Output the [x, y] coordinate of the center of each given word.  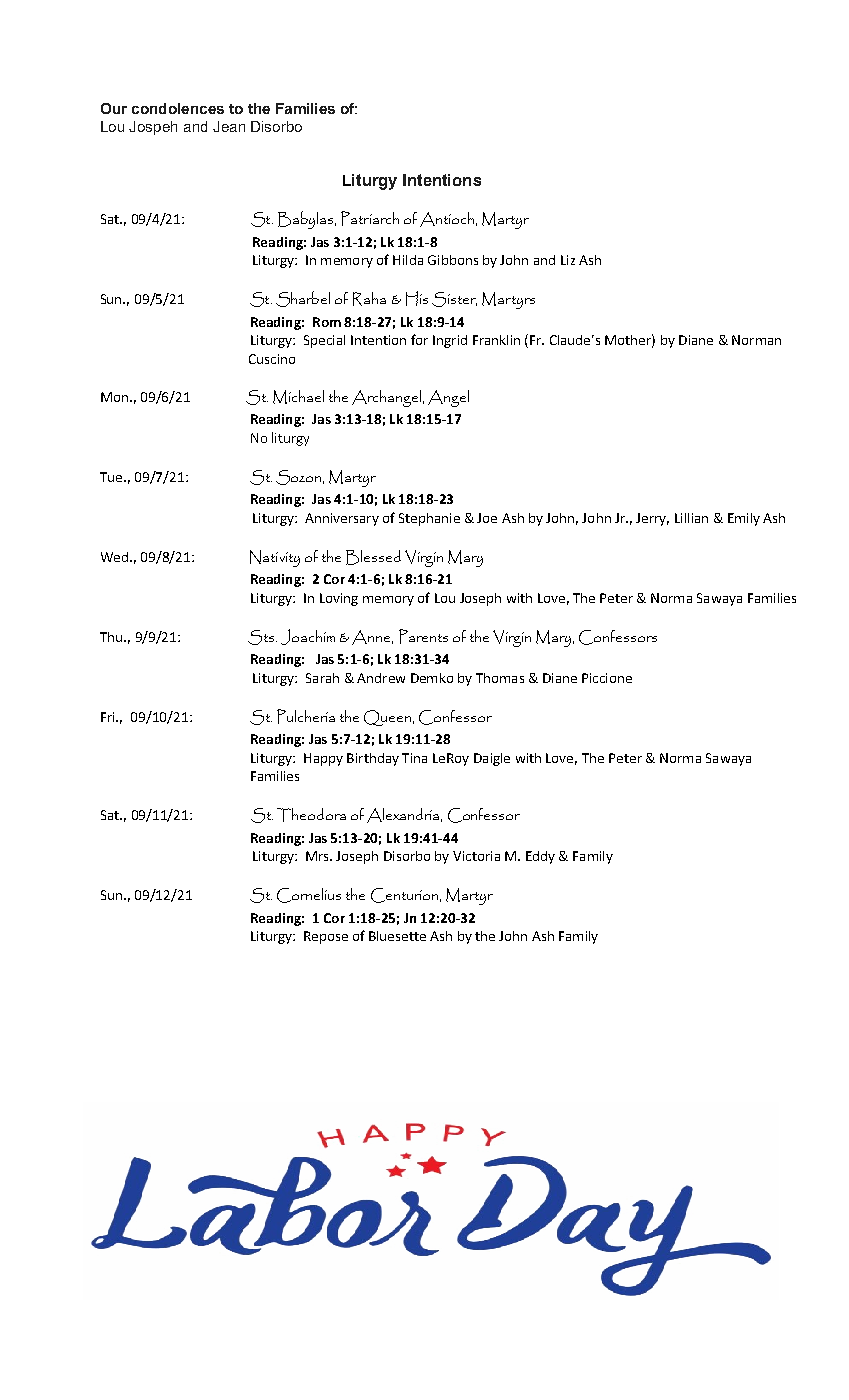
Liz [568, 260]
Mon [116, 397]
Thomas [500, 678]
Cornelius [309, 895]
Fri [109, 717]
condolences [178, 108]
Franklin [496, 340]
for [419, 339]
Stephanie [429, 519]
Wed [116, 557]
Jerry [652, 519]
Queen [389, 718]
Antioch [448, 219]
